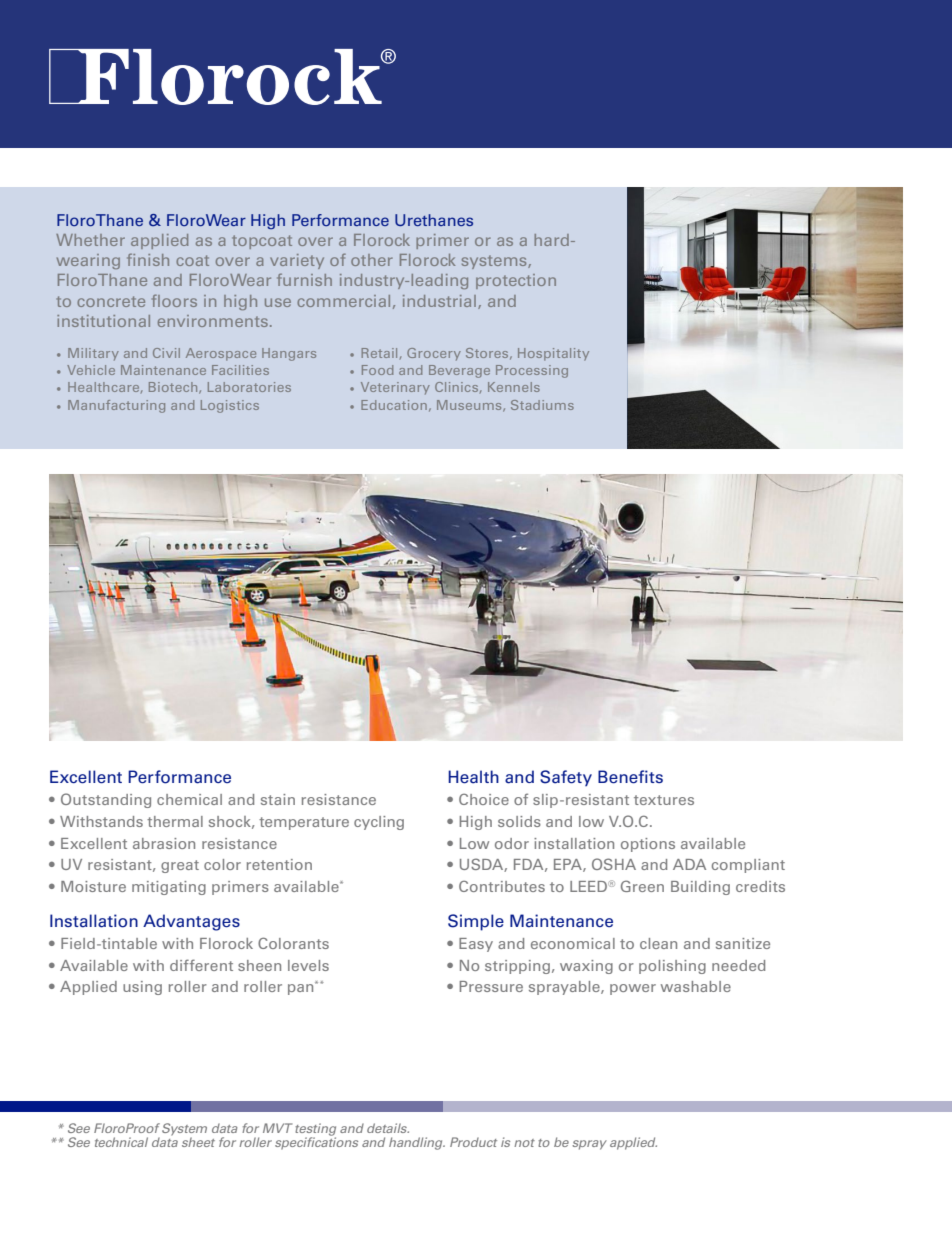  I want to click on Processing, so click(532, 371).
